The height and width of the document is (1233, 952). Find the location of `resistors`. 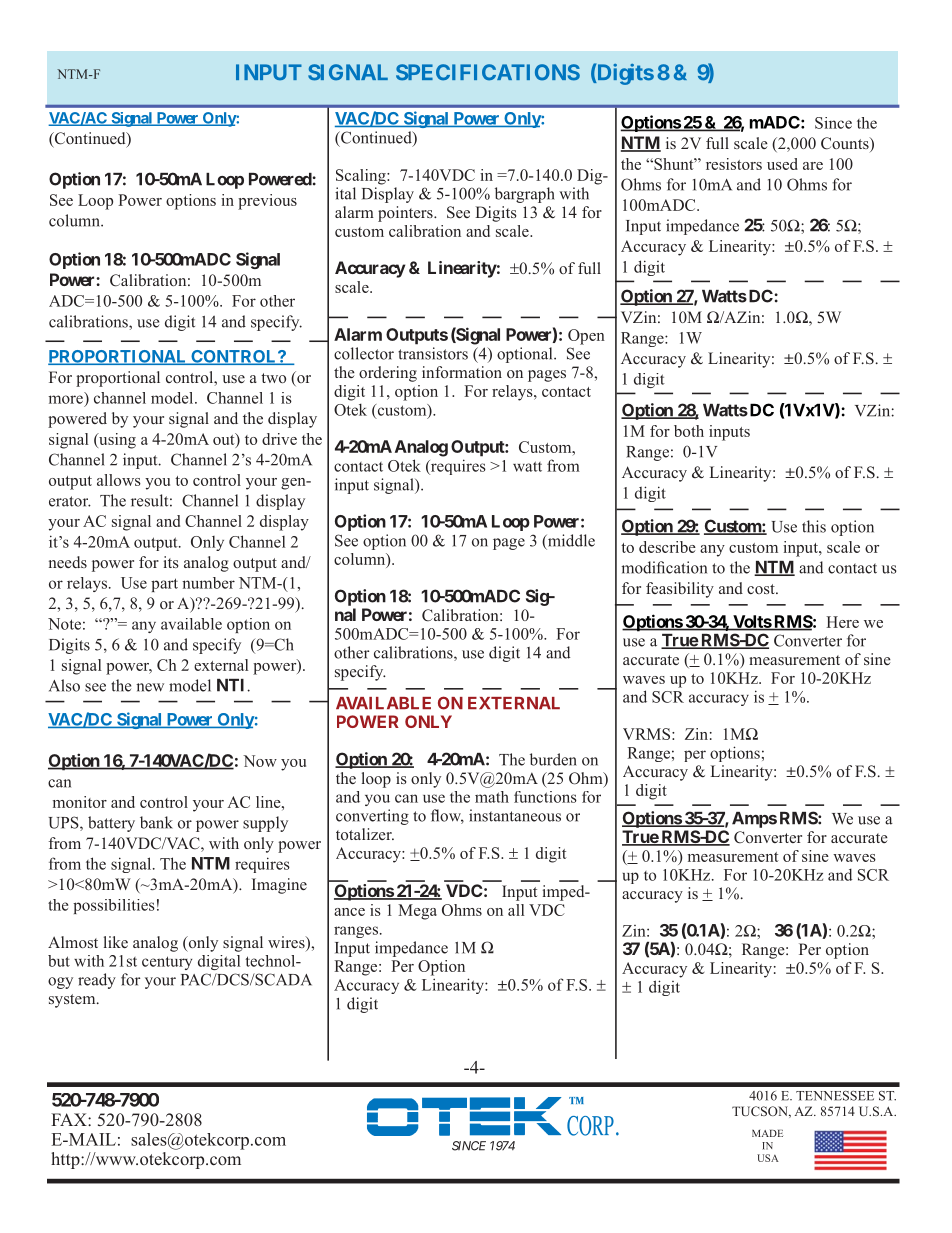

resistors is located at coordinates (734, 164).
